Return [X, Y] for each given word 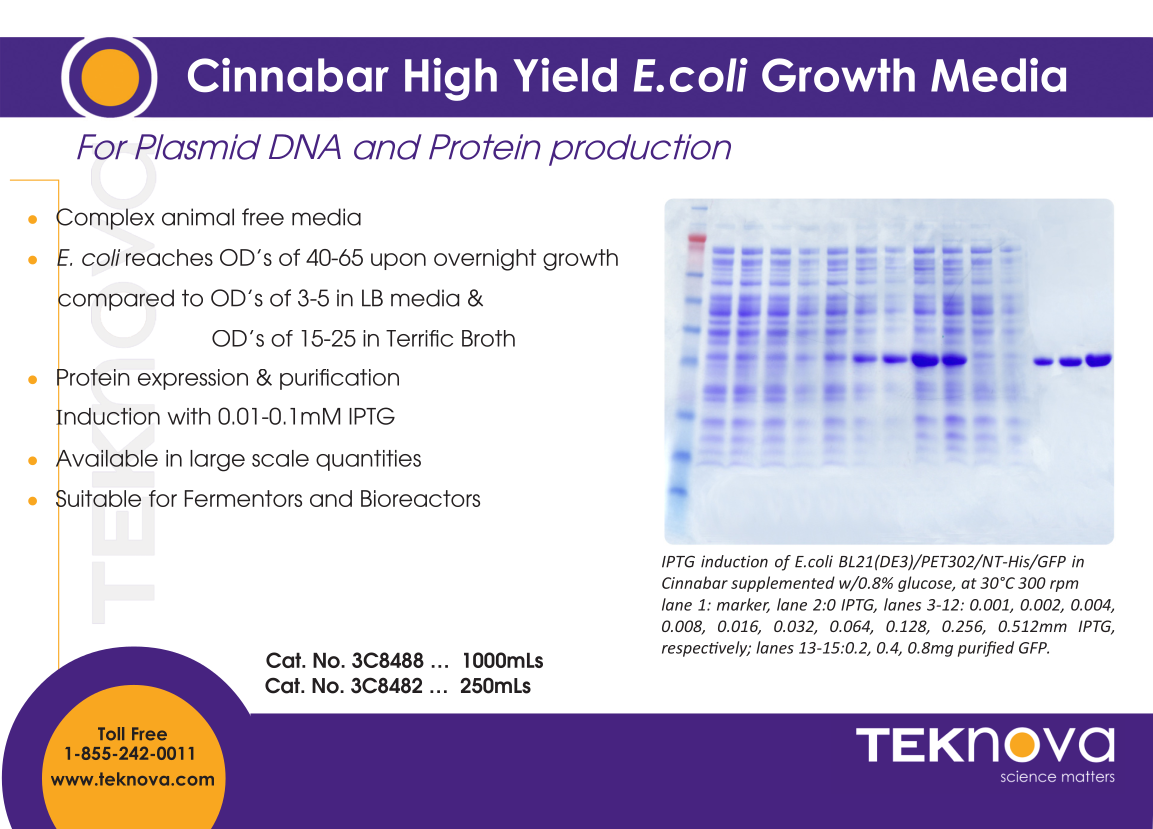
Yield [565, 75]
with [188, 416]
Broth [488, 338]
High [451, 79]
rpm [1064, 586]
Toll [111, 734]
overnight [485, 260]
